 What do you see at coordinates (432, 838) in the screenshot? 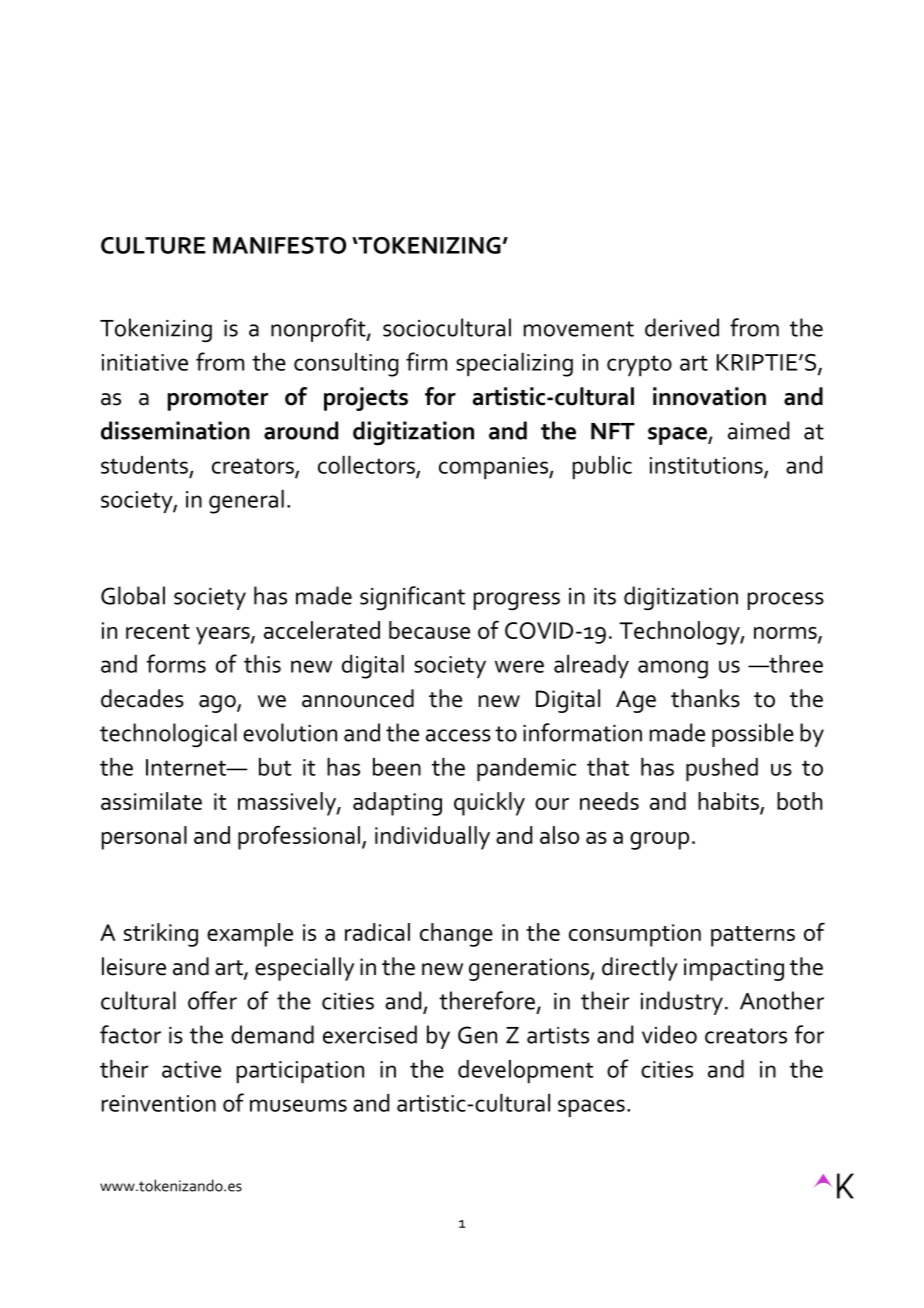
I see `individually` at bounding box center [432, 838].
